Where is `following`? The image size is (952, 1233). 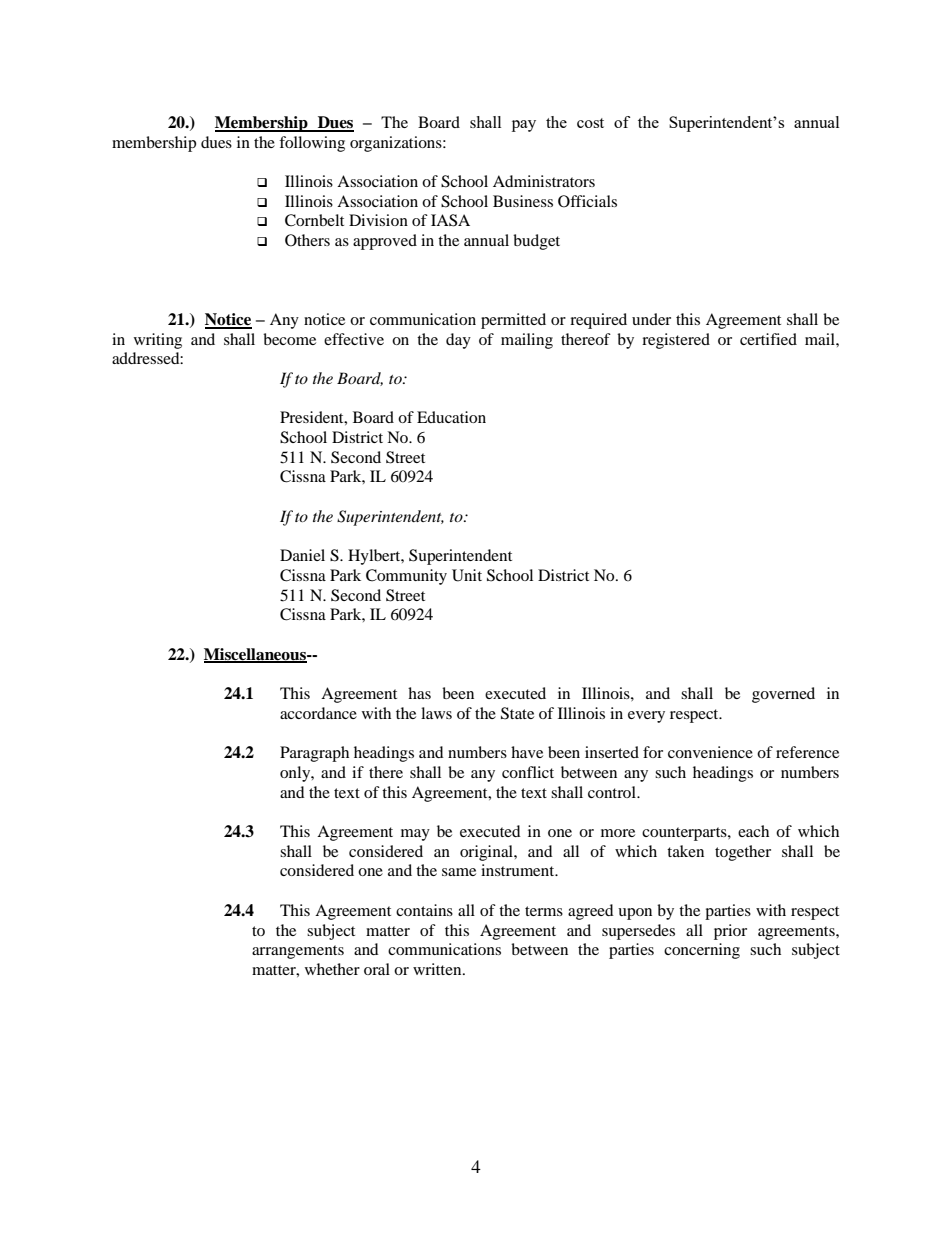
following is located at coordinates (312, 144).
